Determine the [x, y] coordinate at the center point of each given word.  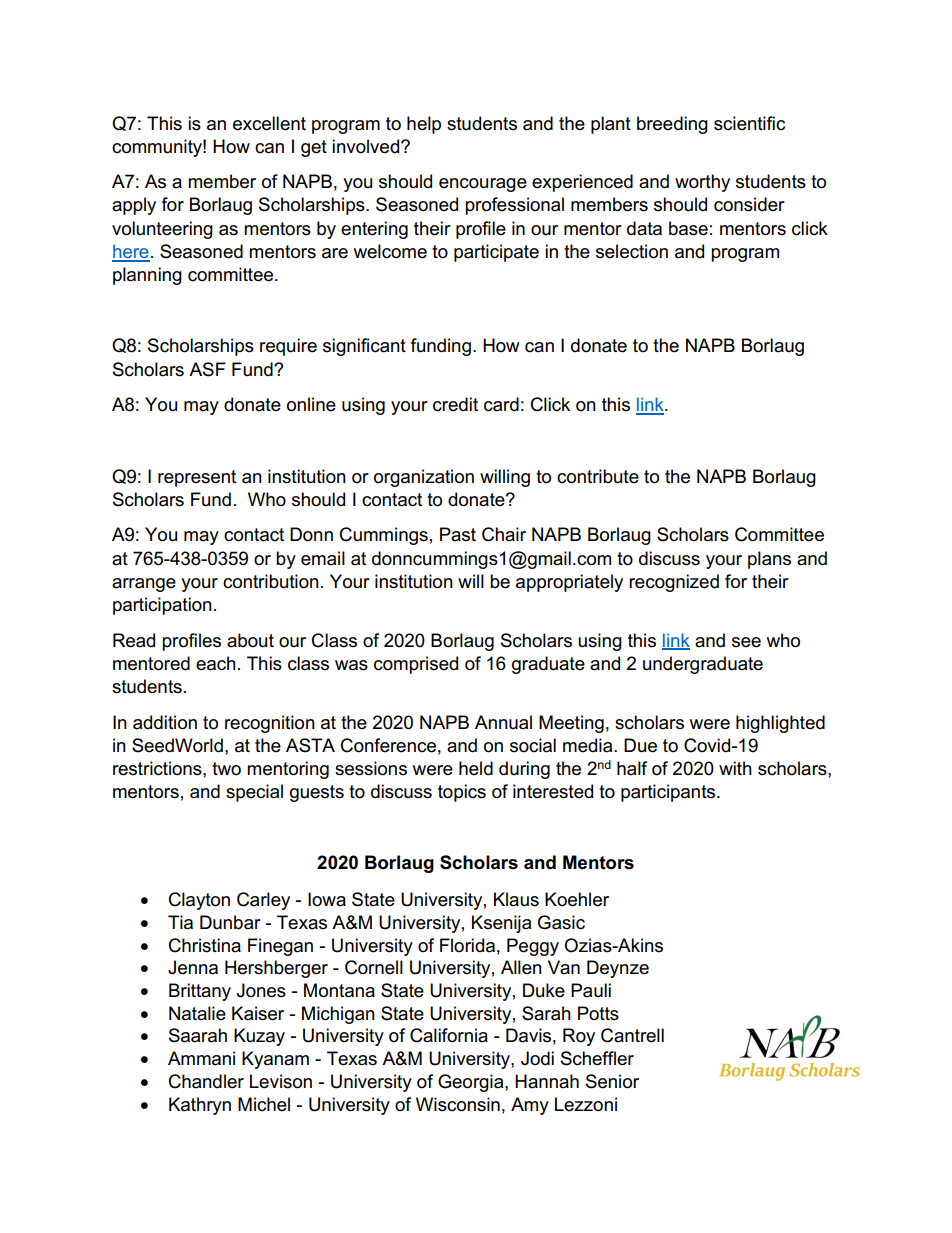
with [735, 768]
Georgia [472, 1083]
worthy [702, 183]
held [476, 768]
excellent [269, 123]
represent [197, 478]
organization [424, 478]
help [424, 125]
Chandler [206, 1081]
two [226, 769]
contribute [598, 476]
